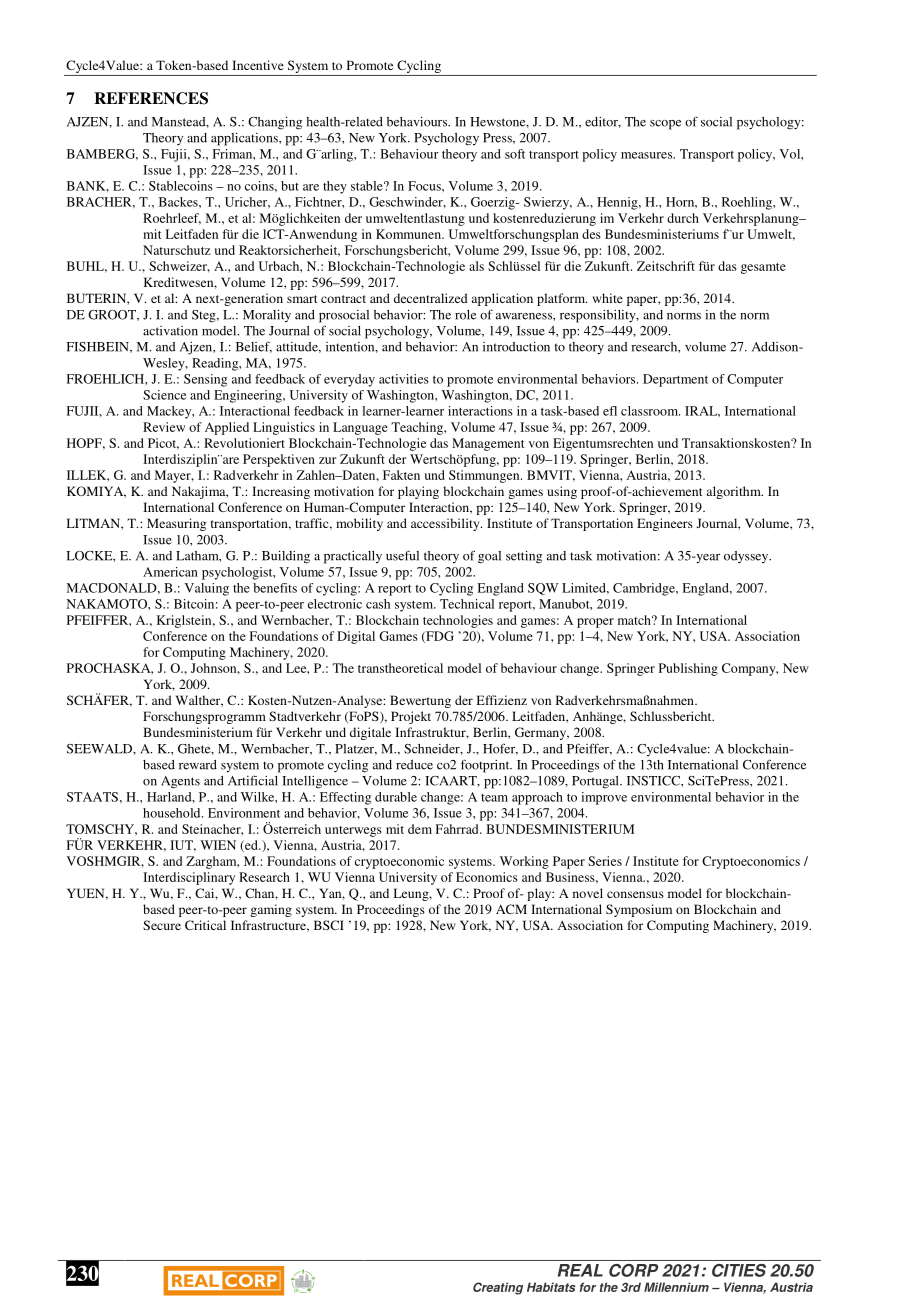 This document has width=924, height=1308. Describe the element at coordinates (511, 909) in the document. I see `ACM` at that location.
